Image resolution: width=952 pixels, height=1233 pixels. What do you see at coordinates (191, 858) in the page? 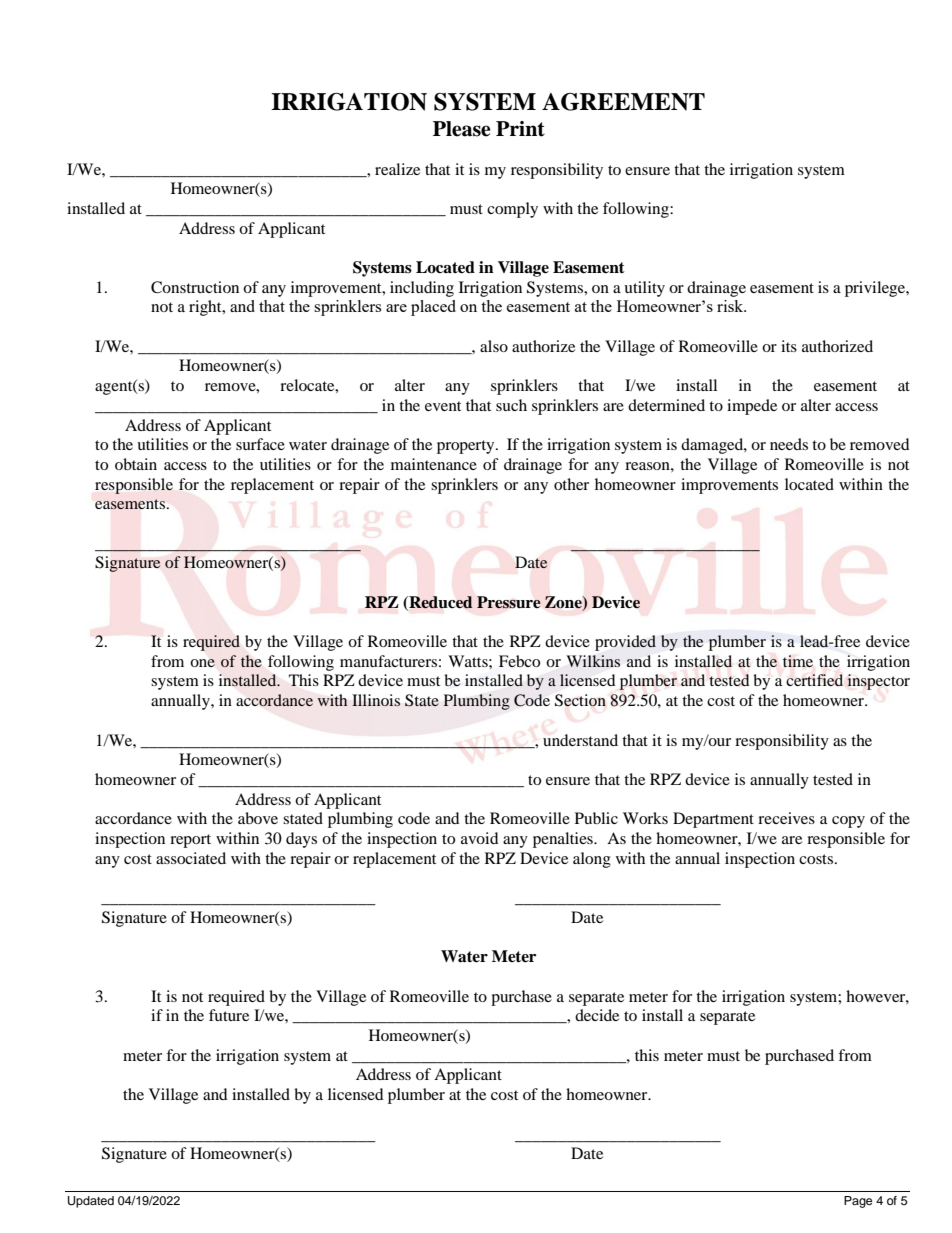
I see `associated` at bounding box center [191, 858].
